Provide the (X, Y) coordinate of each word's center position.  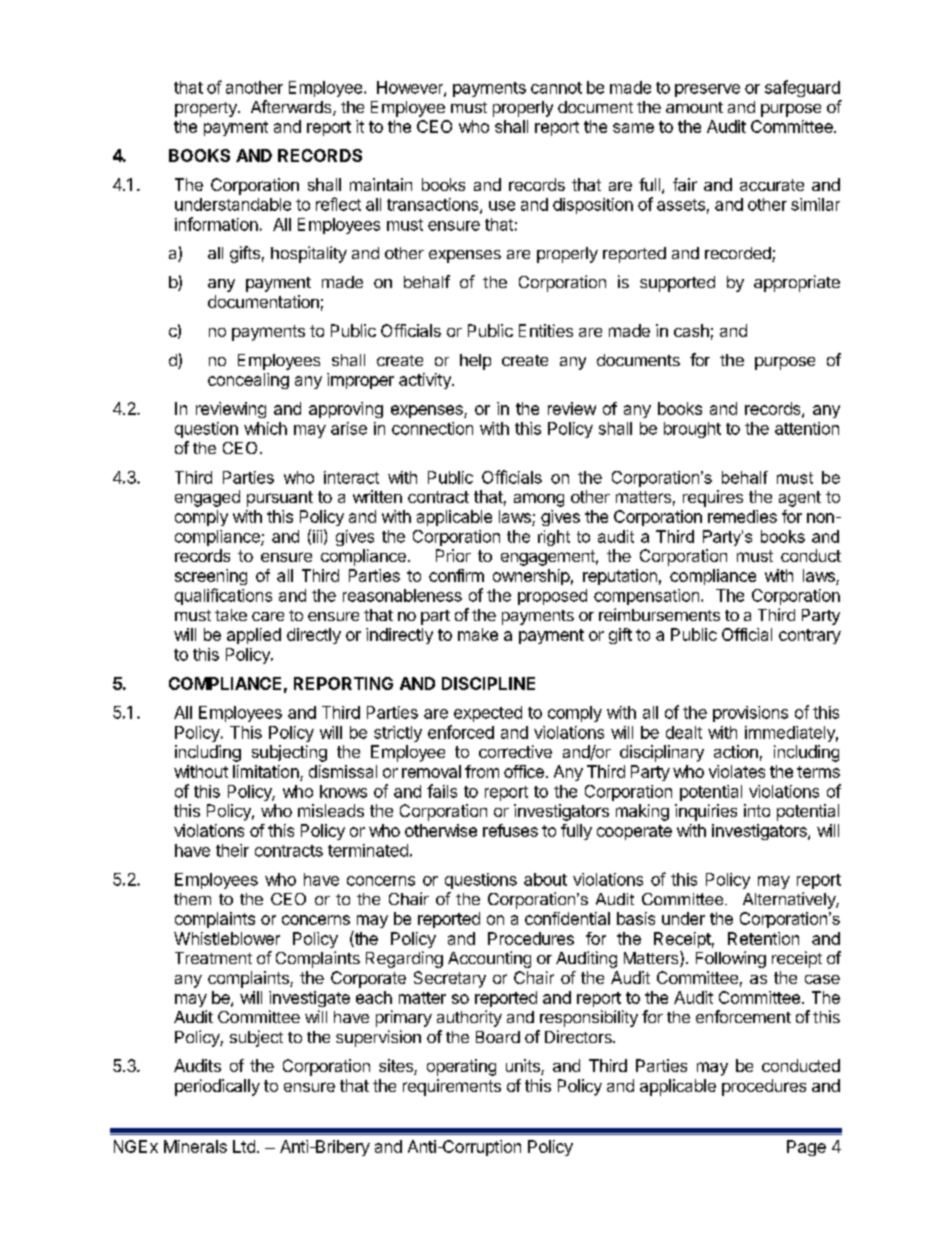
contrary (810, 636)
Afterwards (292, 108)
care (268, 616)
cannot (556, 88)
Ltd (244, 1146)
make (478, 634)
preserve (707, 90)
